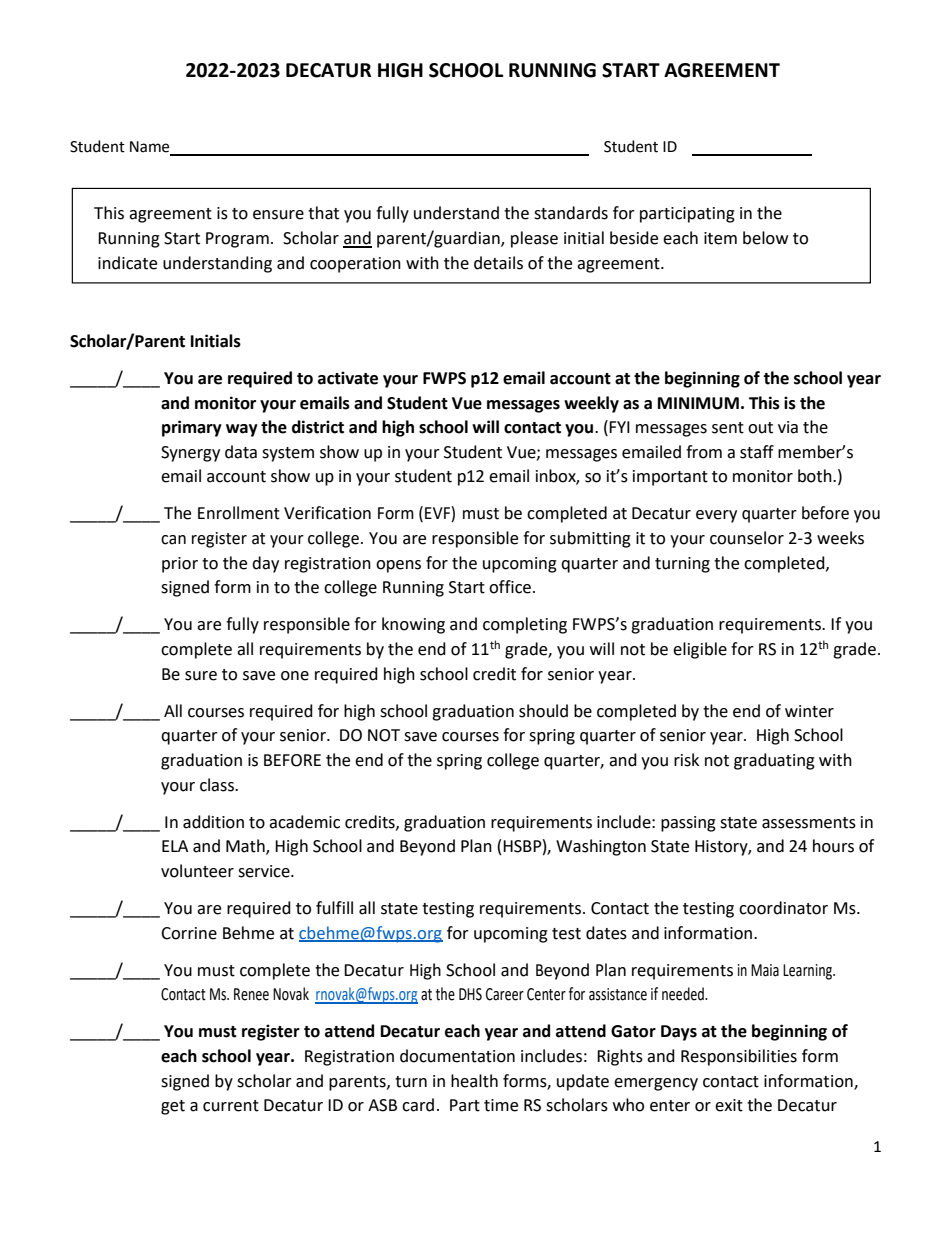  What do you see at coordinates (571, 213) in the screenshot?
I see `standards` at bounding box center [571, 213].
